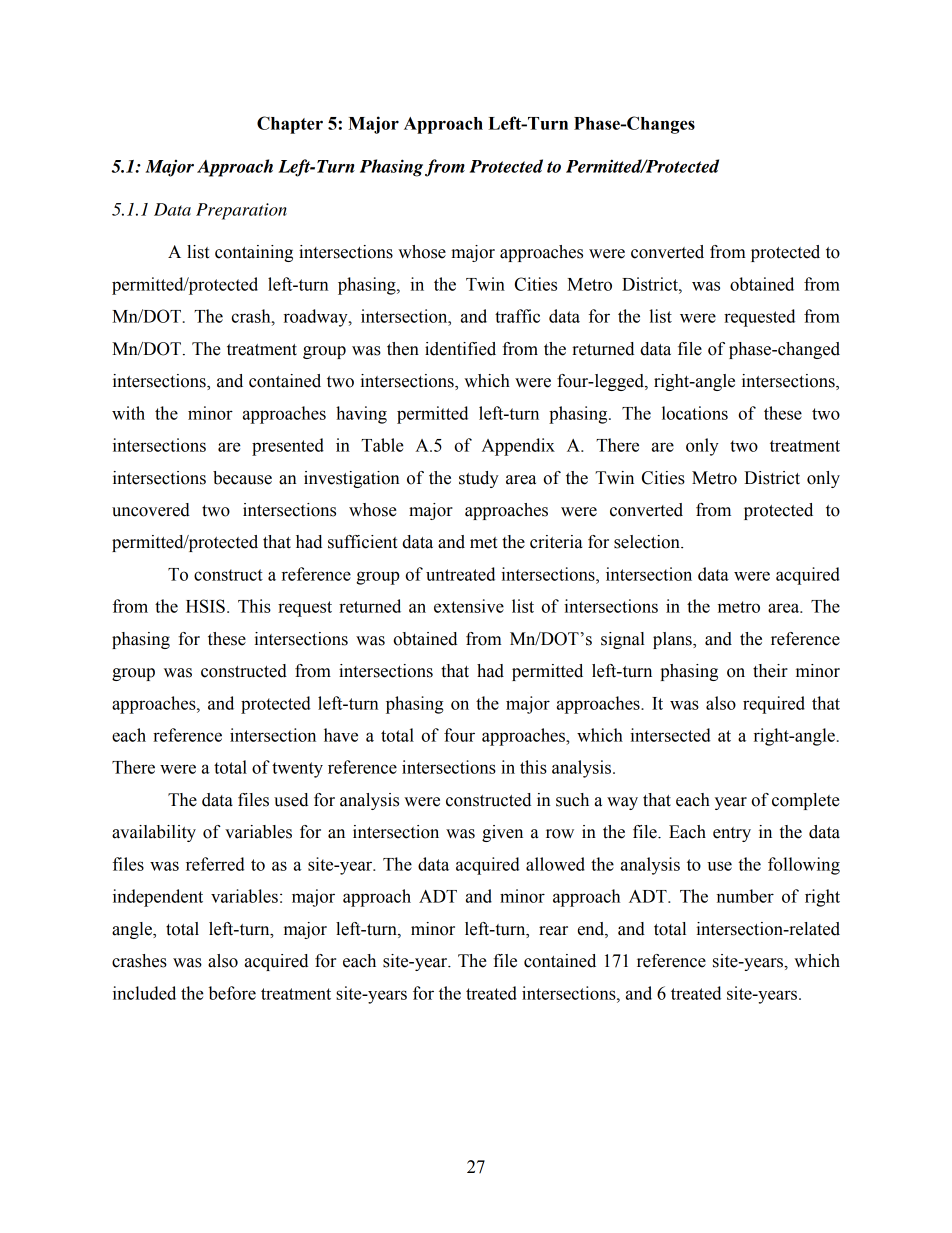 Image resolution: width=952 pixels, height=1233 pixels. Describe the element at coordinates (241, 211) in the screenshot. I see `Preparation` at that location.
